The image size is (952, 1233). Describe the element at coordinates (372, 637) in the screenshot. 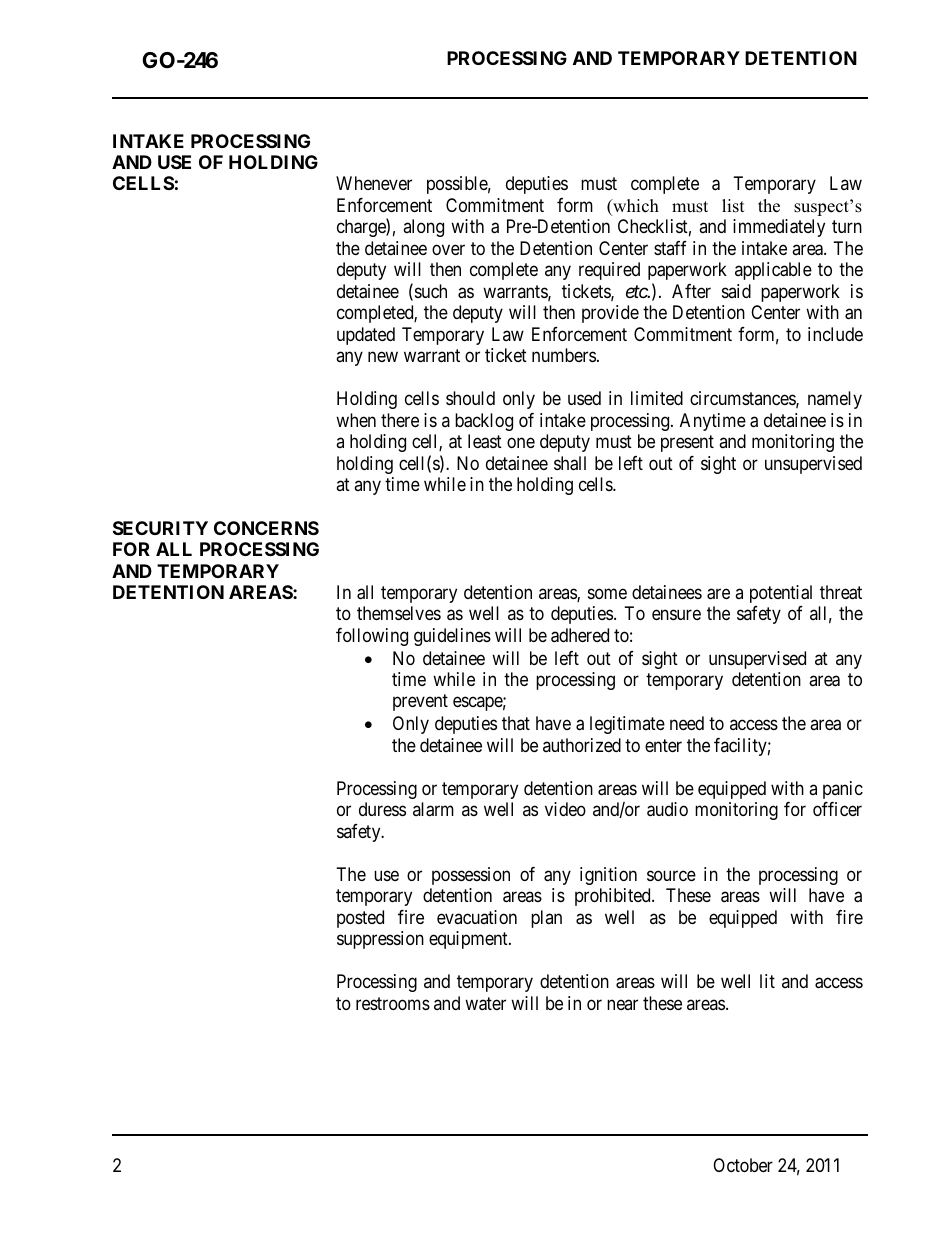

I see `following` at that location.
